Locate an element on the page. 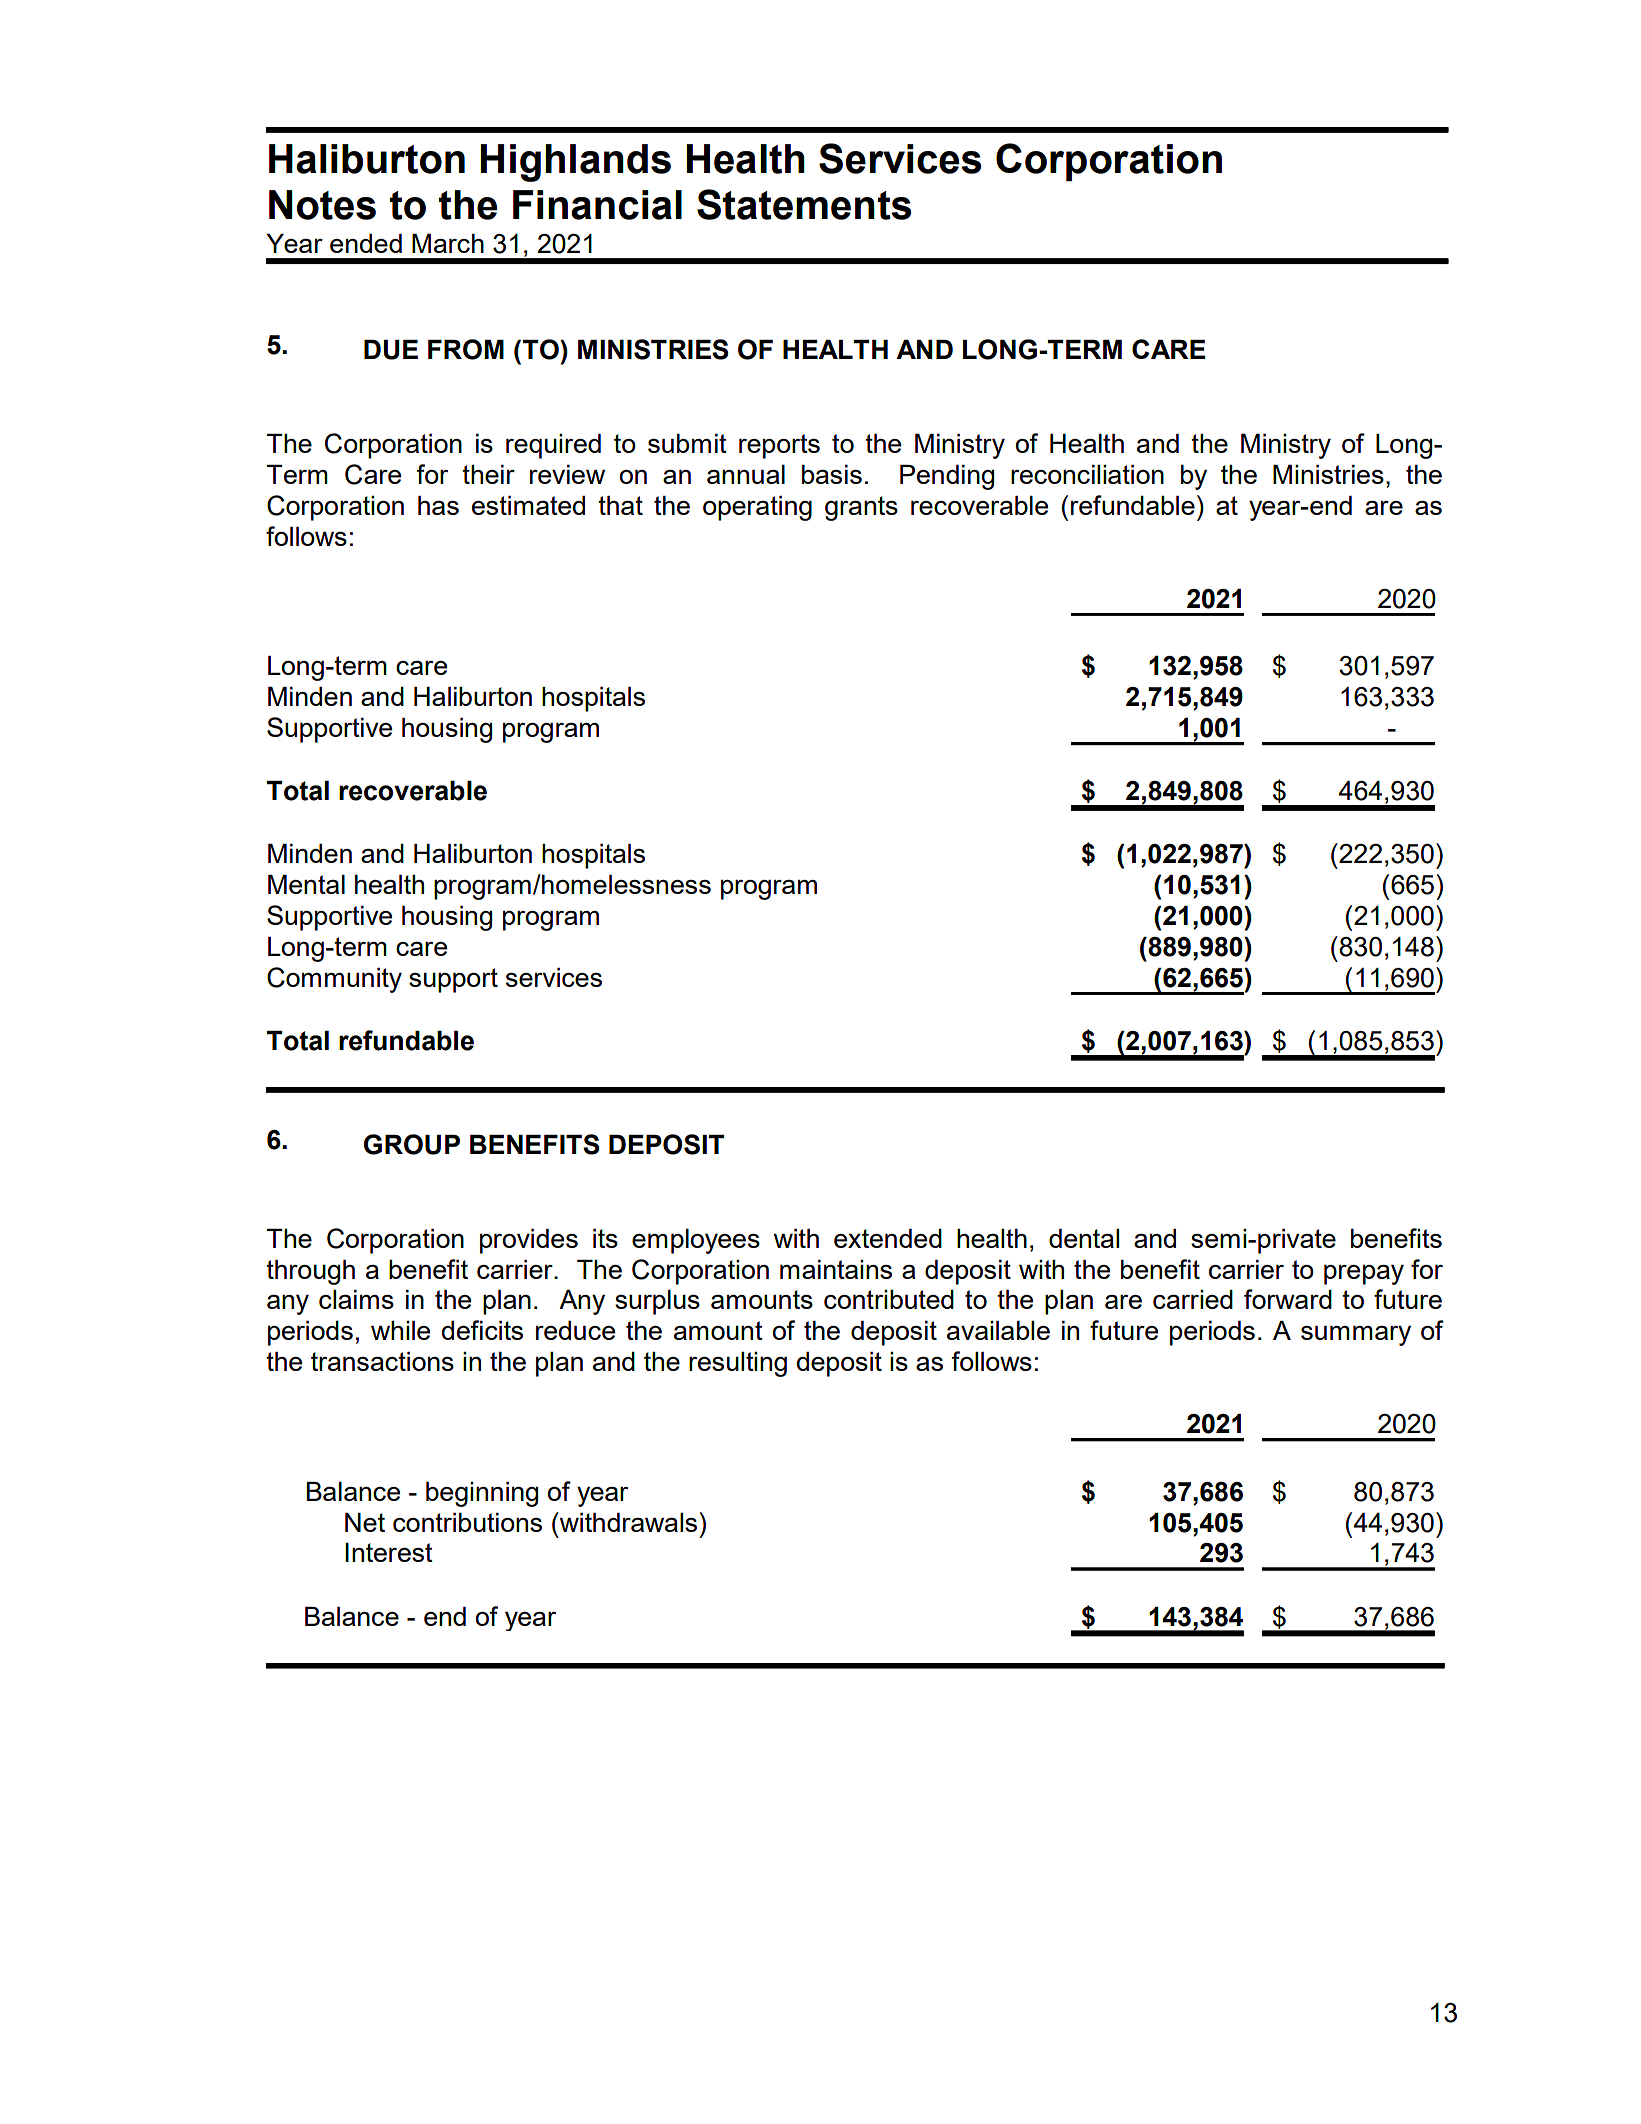 Image resolution: width=1641 pixels, height=2124 pixels. maintains is located at coordinates (836, 1269).
